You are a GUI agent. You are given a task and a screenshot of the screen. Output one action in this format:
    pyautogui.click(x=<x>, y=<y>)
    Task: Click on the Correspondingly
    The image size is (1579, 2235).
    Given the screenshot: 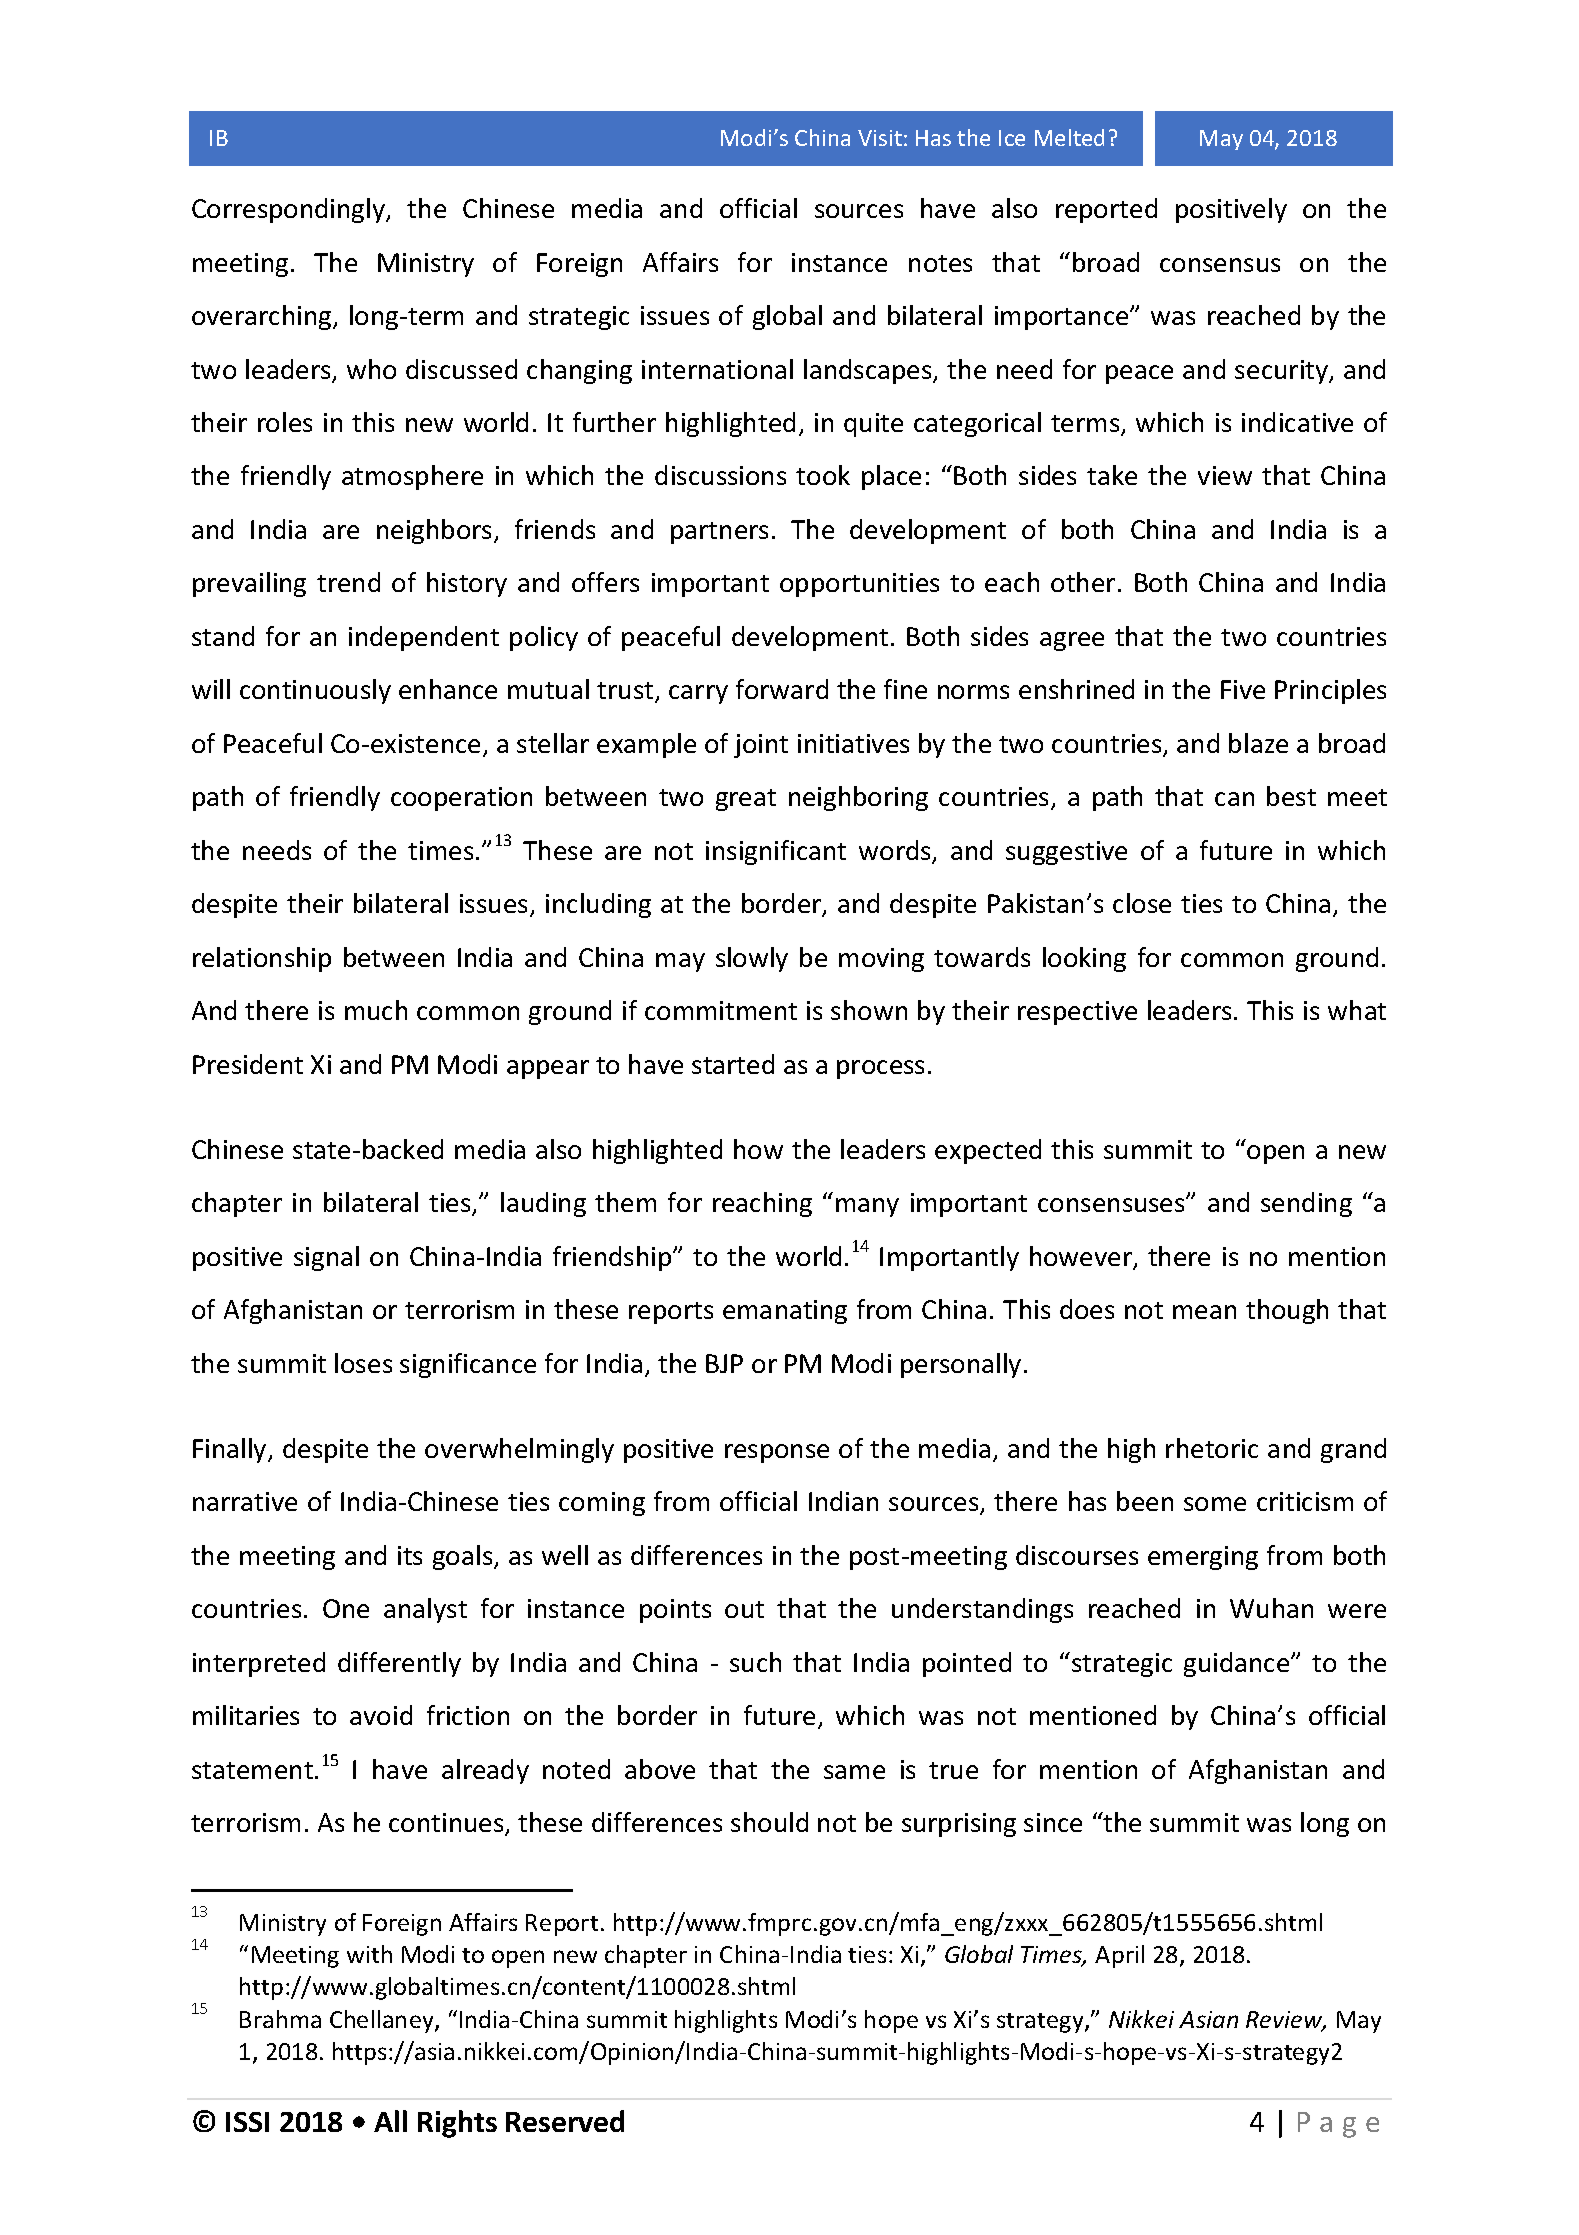 What is the action you would take?
    pyautogui.click(x=290, y=210)
